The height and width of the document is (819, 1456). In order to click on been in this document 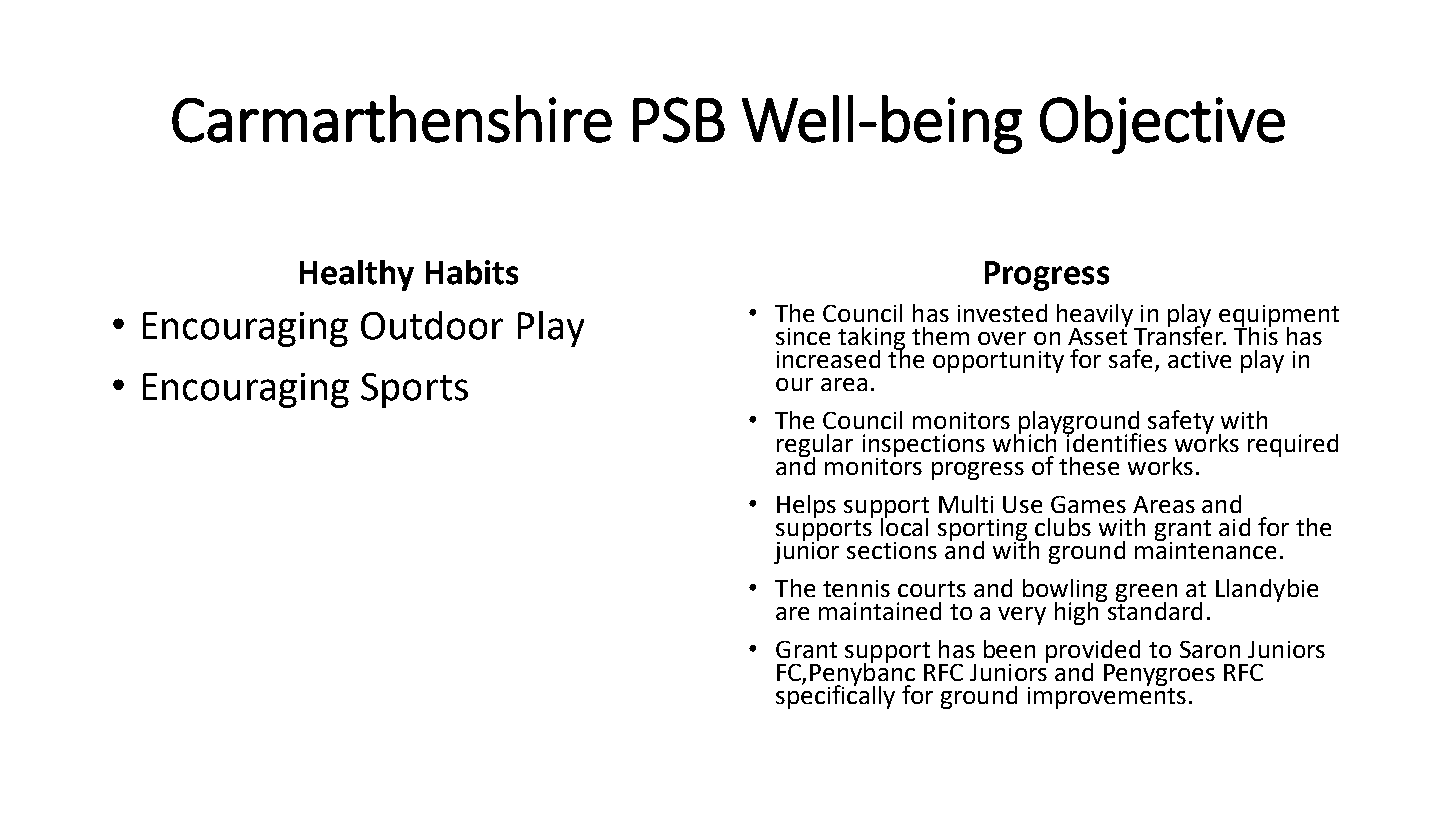, I will do `click(1009, 649)`.
